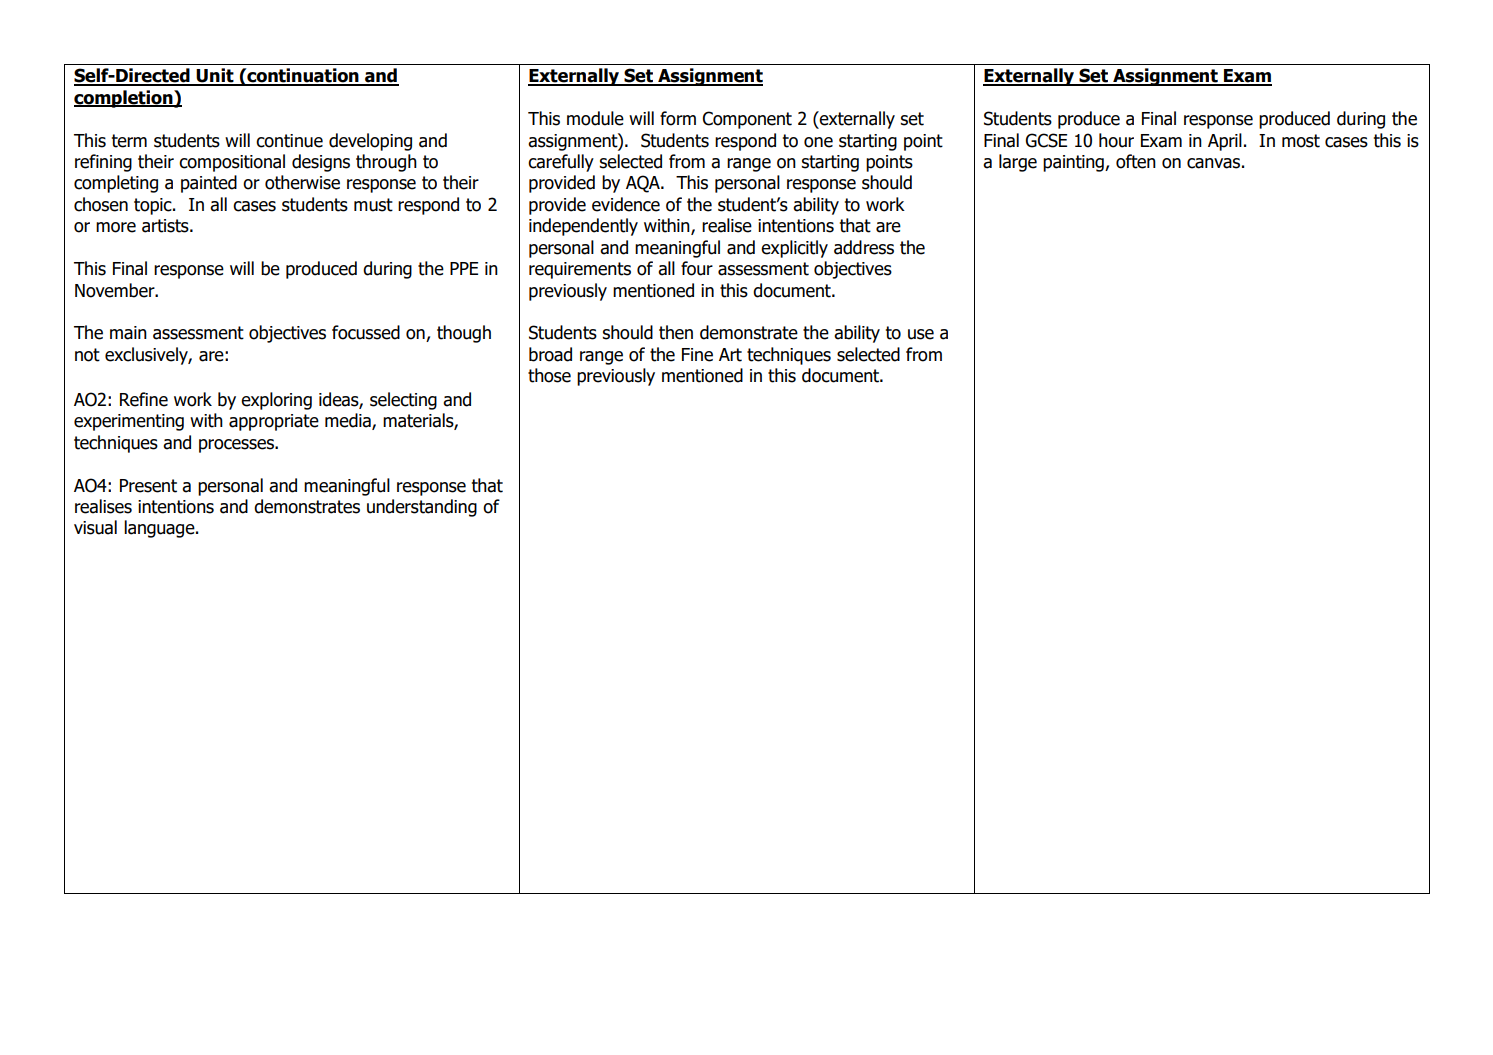 Image resolution: width=1493 pixels, height=1055 pixels. What do you see at coordinates (215, 76) in the image?
I see `Unit` at bounding box center [215, 76].
